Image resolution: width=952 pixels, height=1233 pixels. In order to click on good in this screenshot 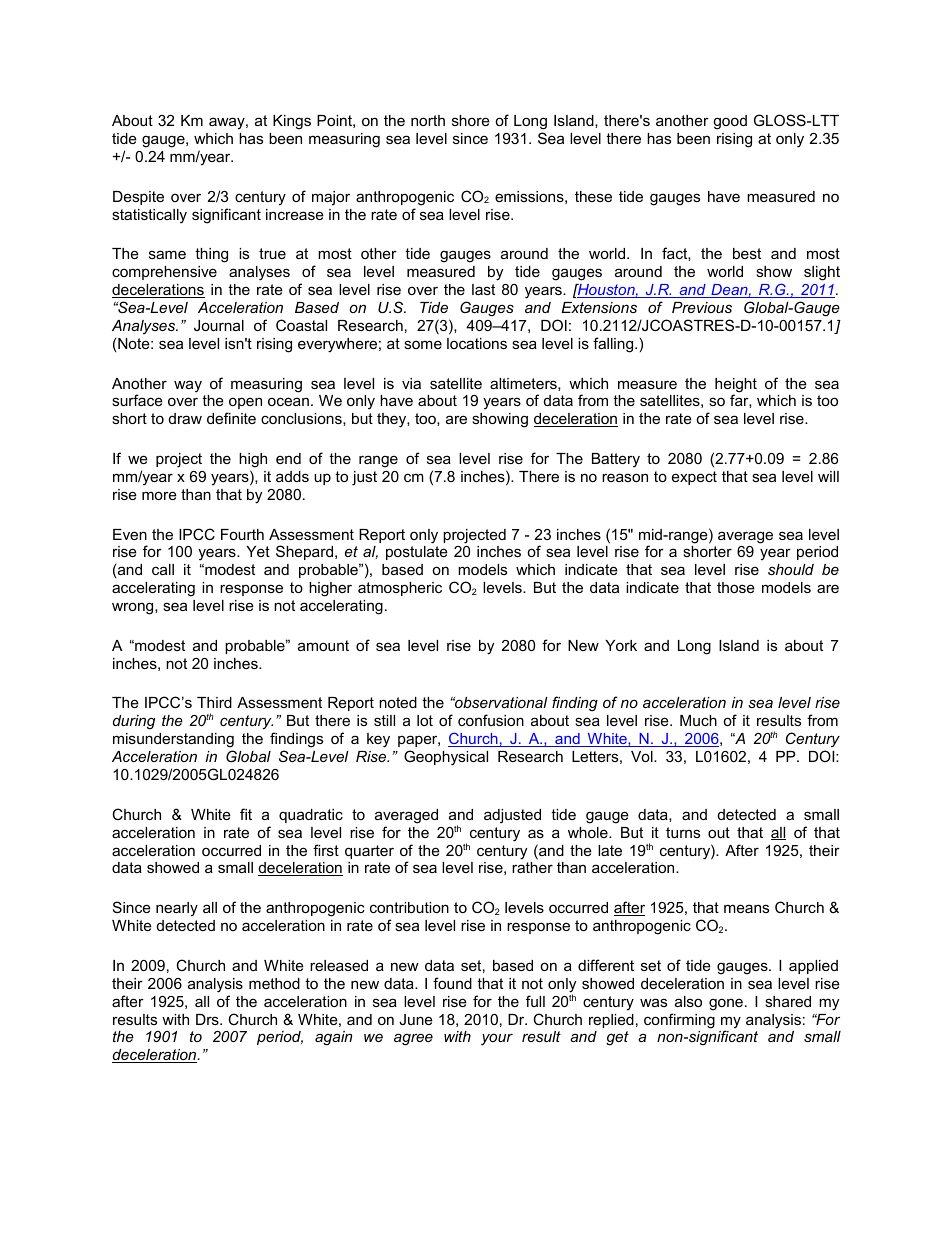, I will do `click(730, 122)`.
